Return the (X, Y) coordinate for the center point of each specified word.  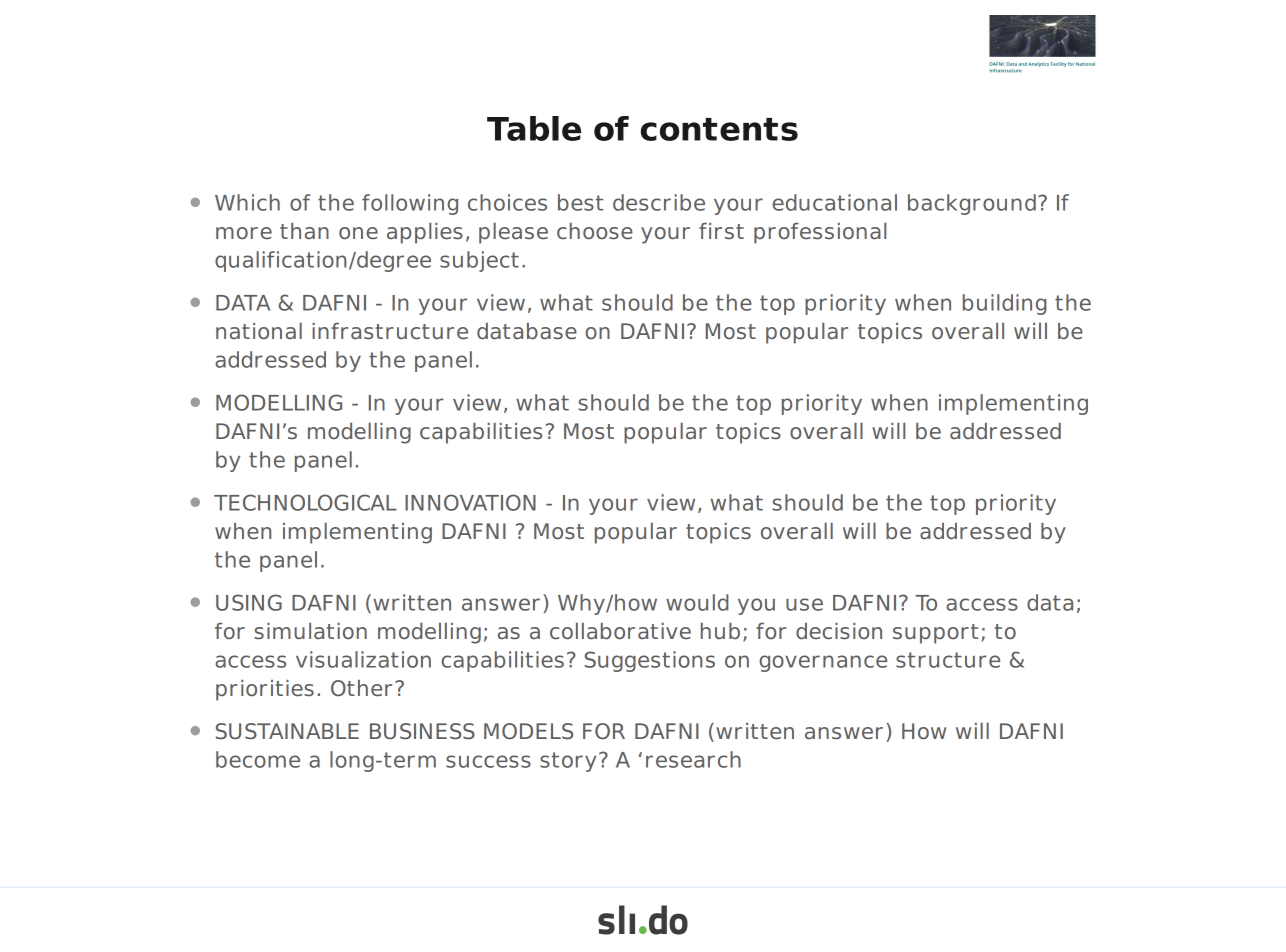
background (972, 204)
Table (534, 128)
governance (823, 663)
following (410, 204)
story (568, 762)
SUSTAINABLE (287, 731)
